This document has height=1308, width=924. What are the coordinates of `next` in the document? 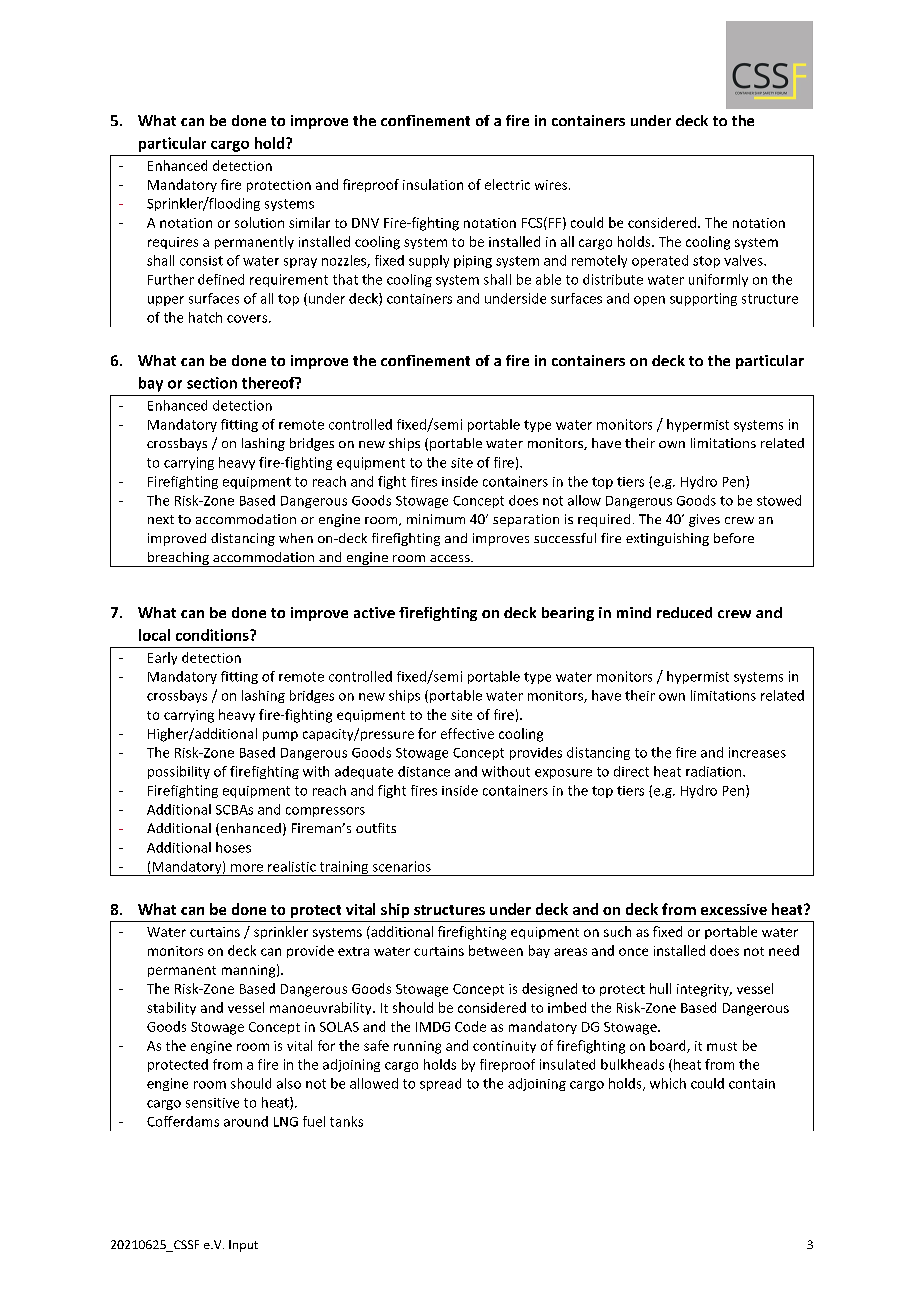 It's located at (161, 519).
